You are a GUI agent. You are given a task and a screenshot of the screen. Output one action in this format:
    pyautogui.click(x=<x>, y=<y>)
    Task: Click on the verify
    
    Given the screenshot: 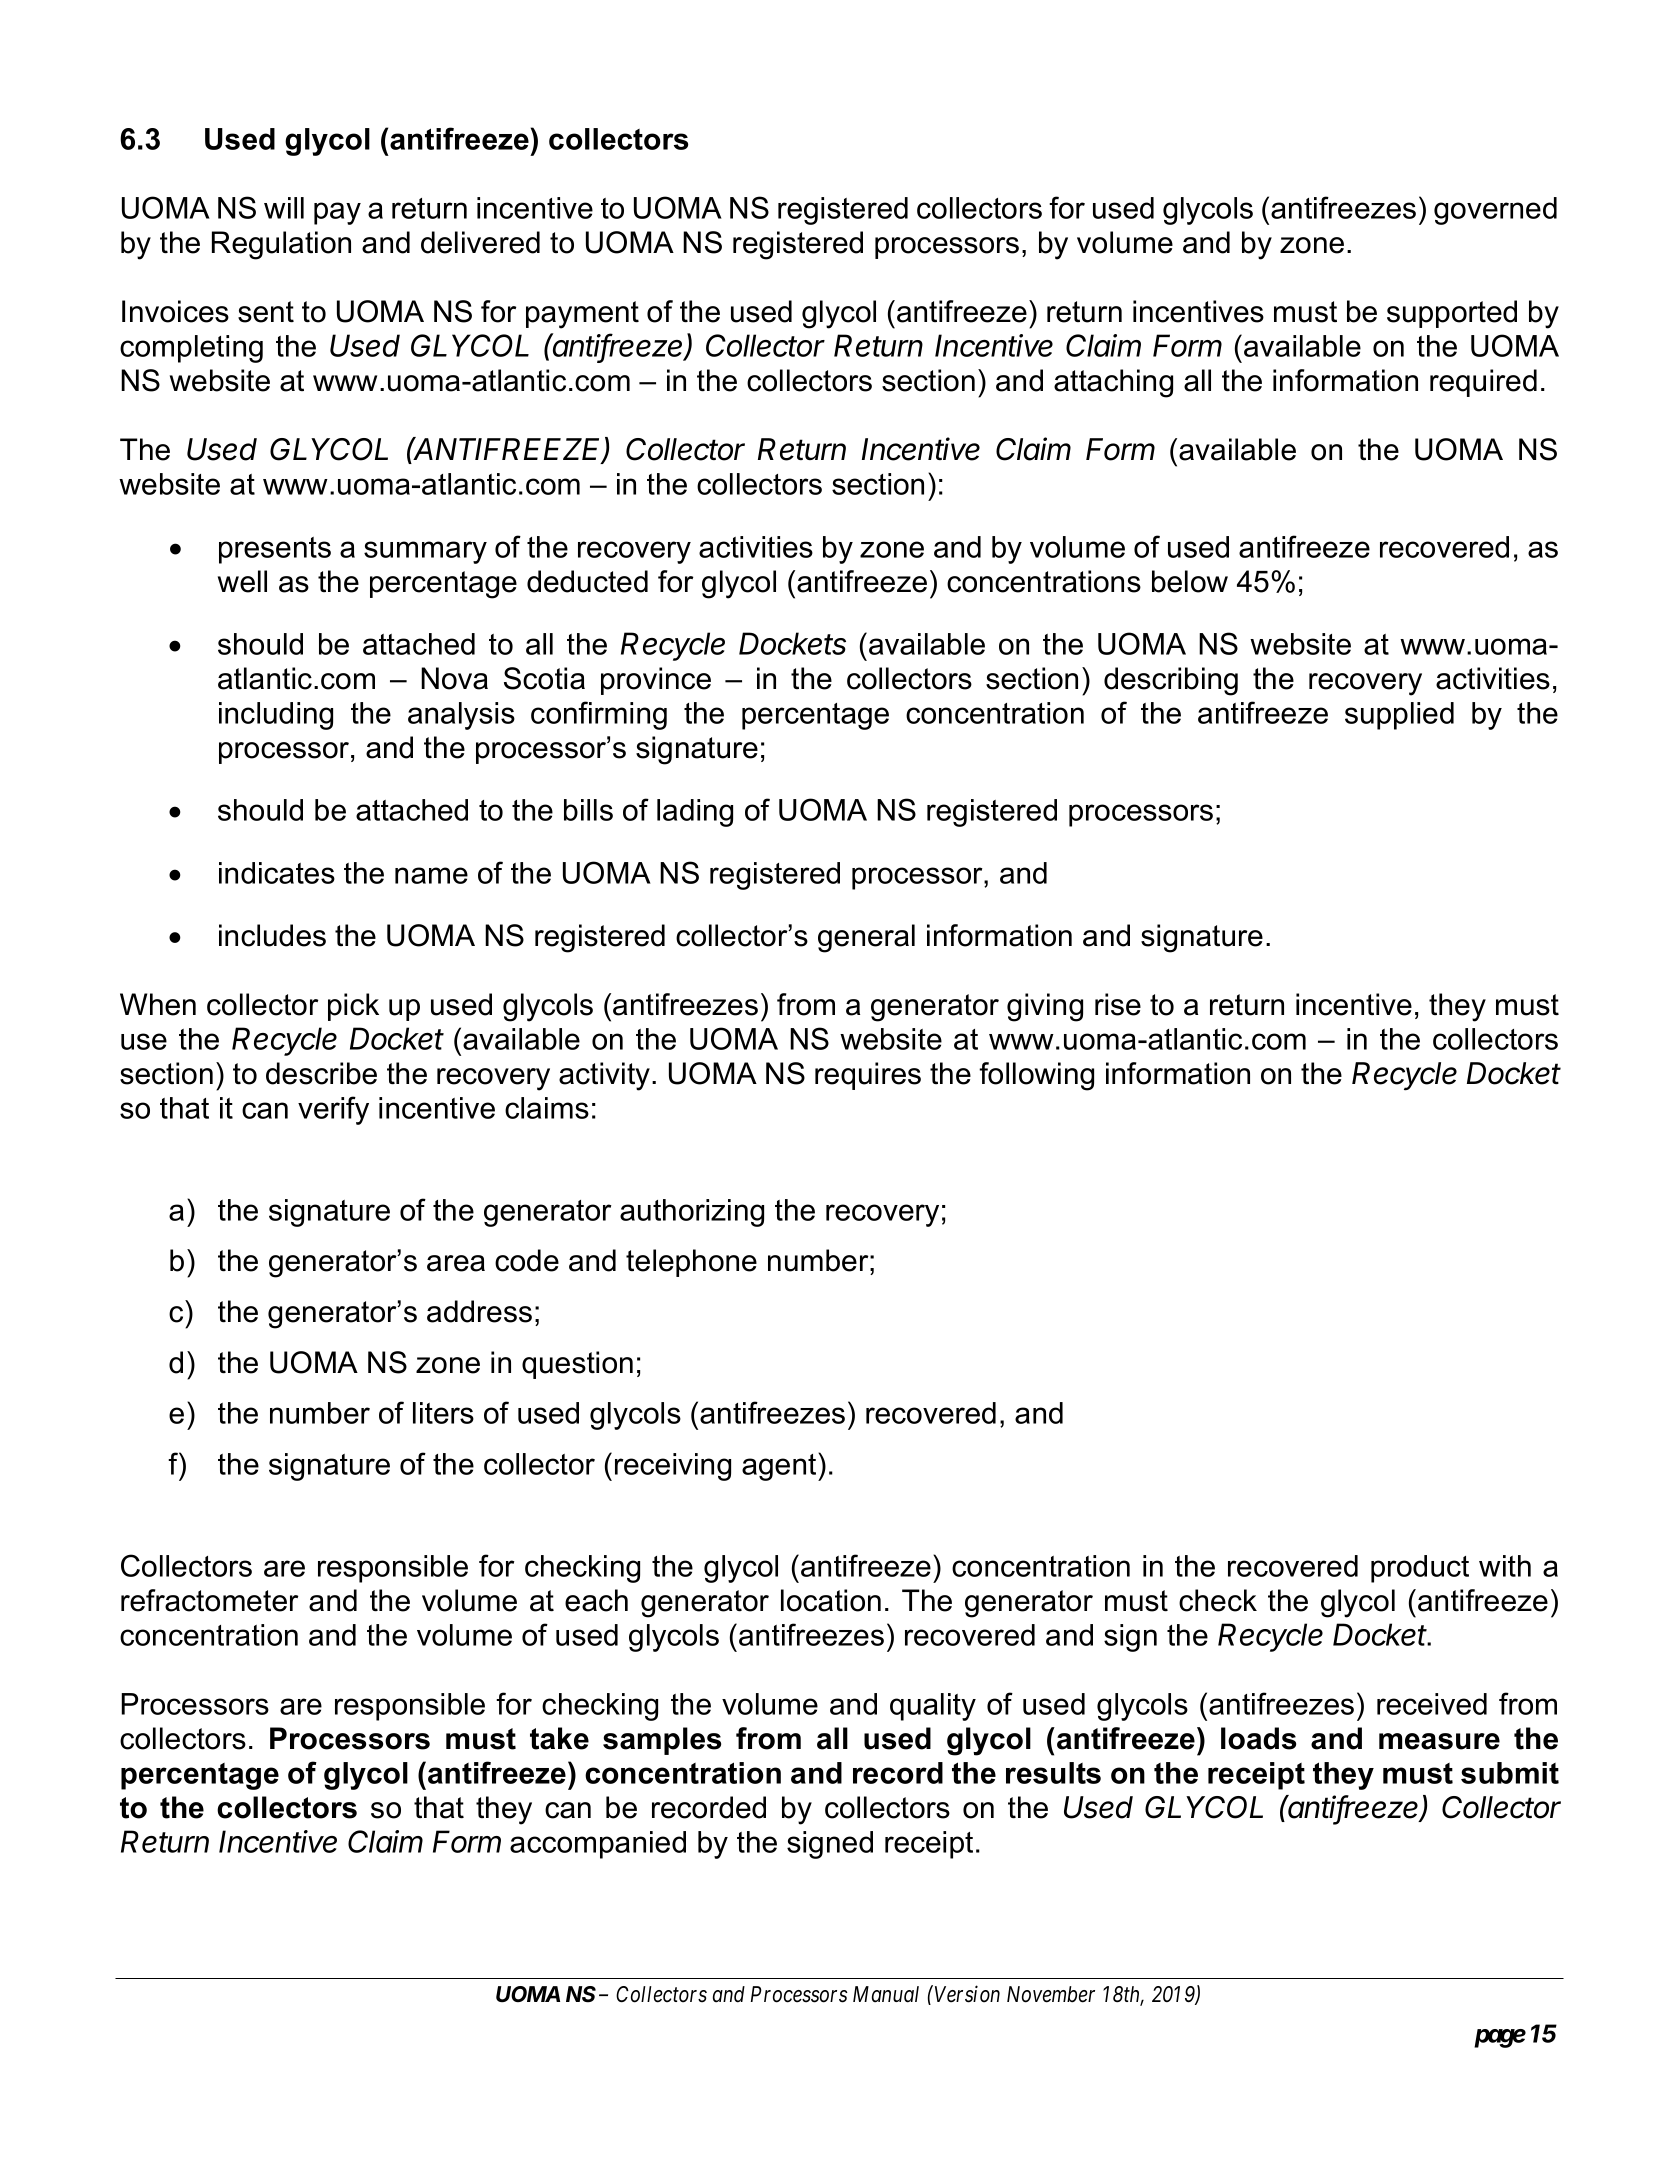 What is the action you would take?
    pyautogui.click(x=333, y=1110)
